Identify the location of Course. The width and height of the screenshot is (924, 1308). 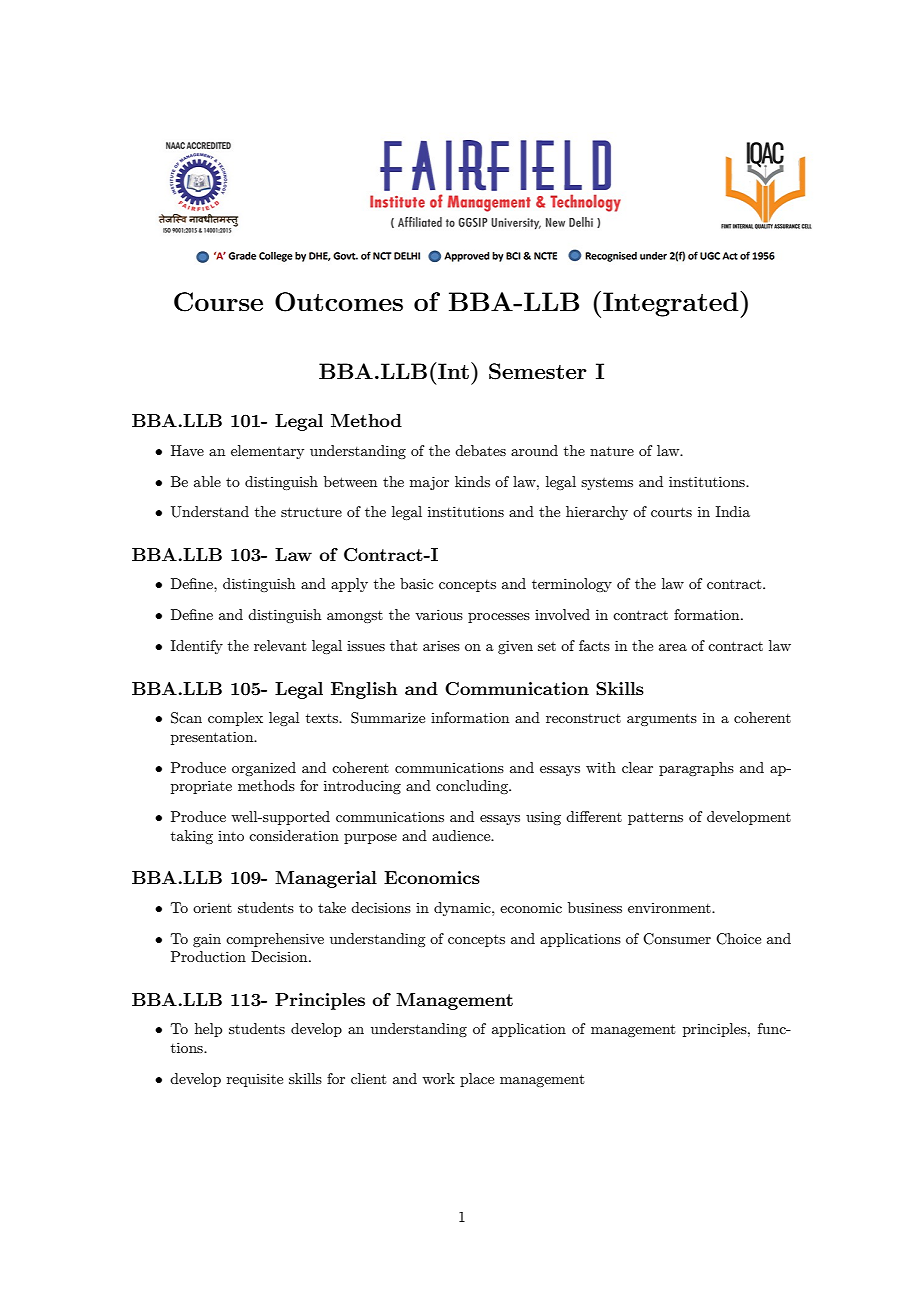
(218, 302).
